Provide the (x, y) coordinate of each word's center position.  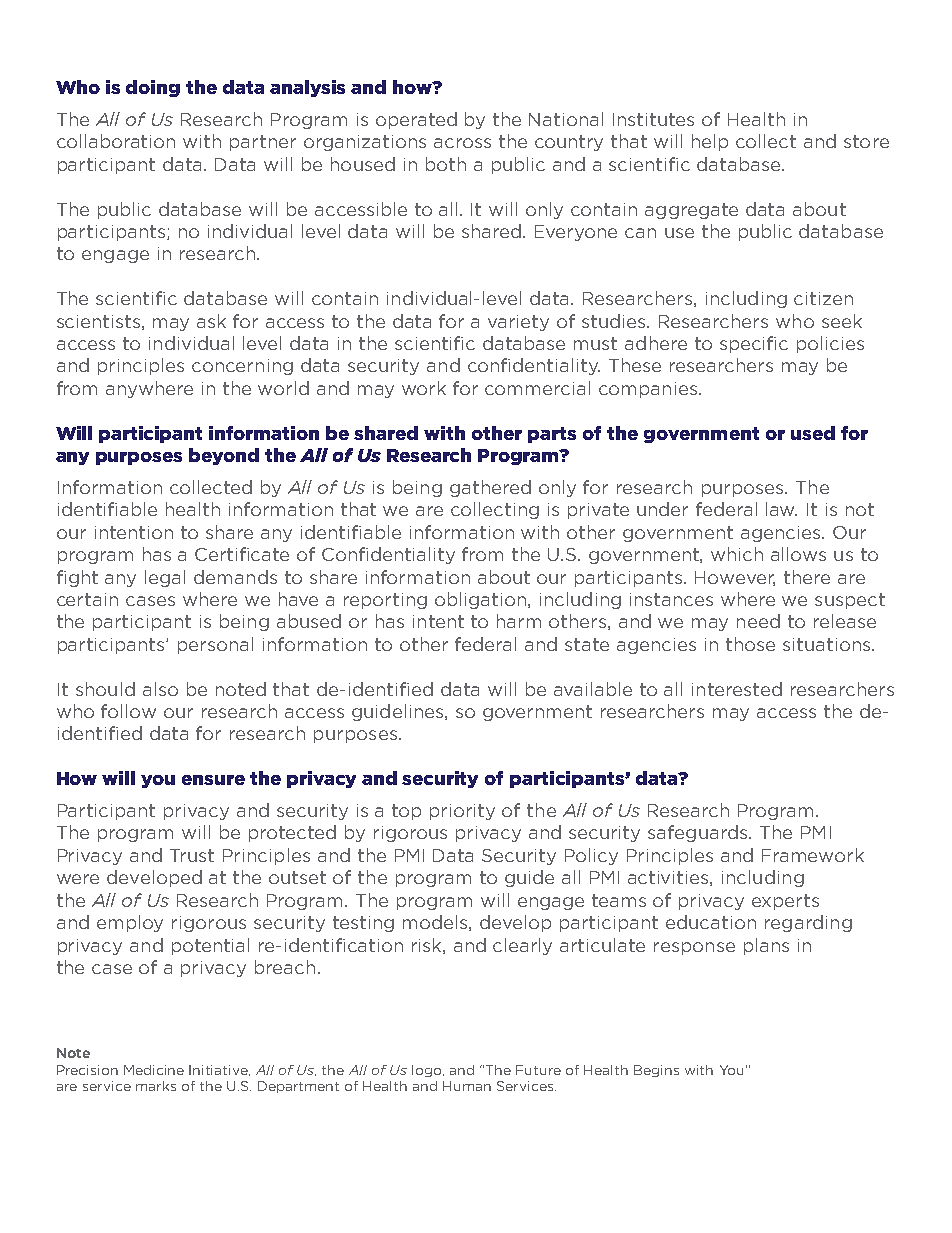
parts (552, 435)
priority (462, 812)
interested (737, 689)
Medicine (154, 1070)
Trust (192, 855)
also (160, 689)
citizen (823, 298)
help (710, 142)
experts (785, 902)
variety (518, 323)
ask (211, 321)
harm (519, 621)
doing (153, 88)
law (781, 509)
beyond (224, 456)
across (462, 143)
